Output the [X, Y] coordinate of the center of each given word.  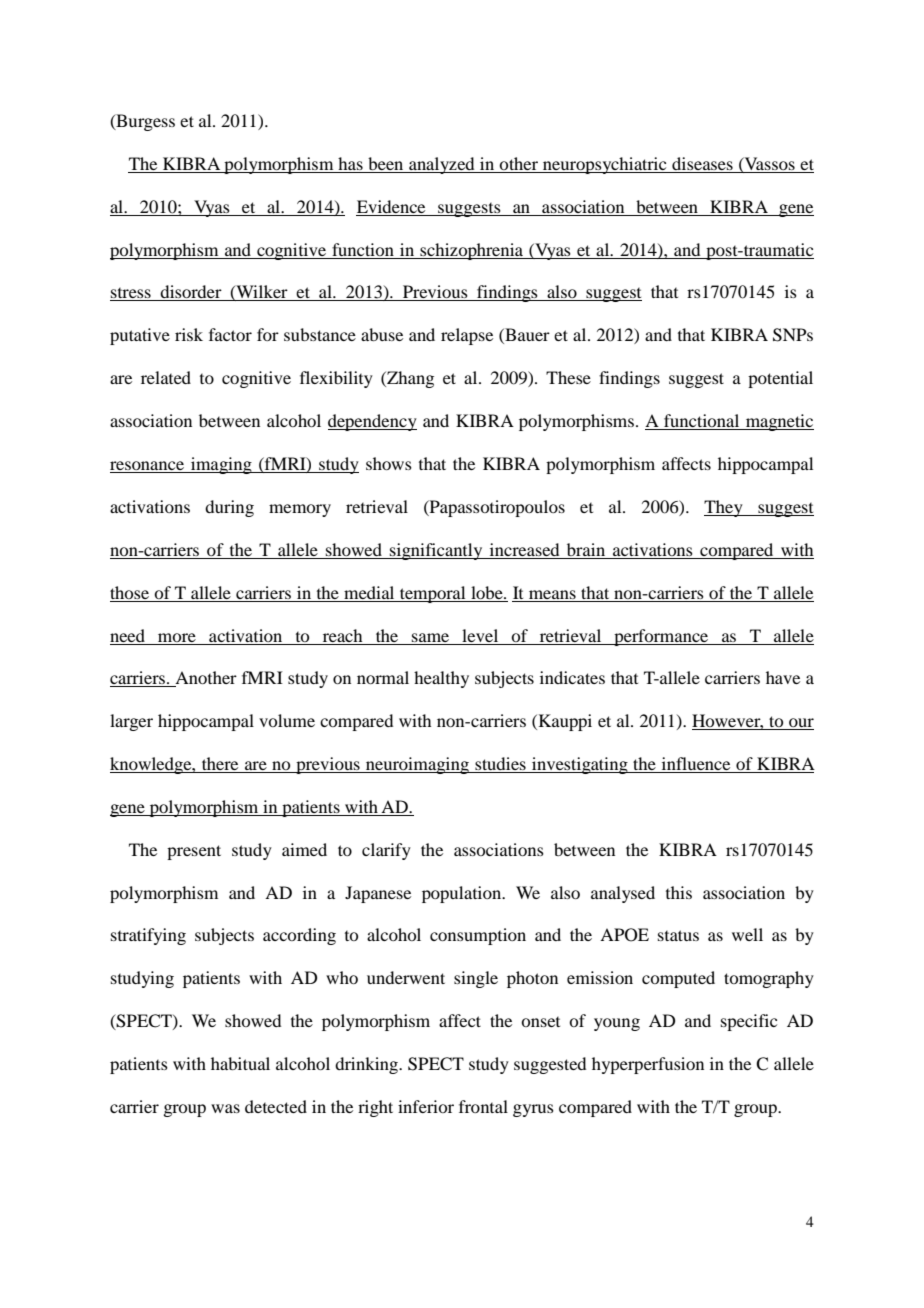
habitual [240, 1063]
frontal [483, 1106]
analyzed [442, 165]
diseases [702, 163]
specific [749, 1022]
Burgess [144, 122]
